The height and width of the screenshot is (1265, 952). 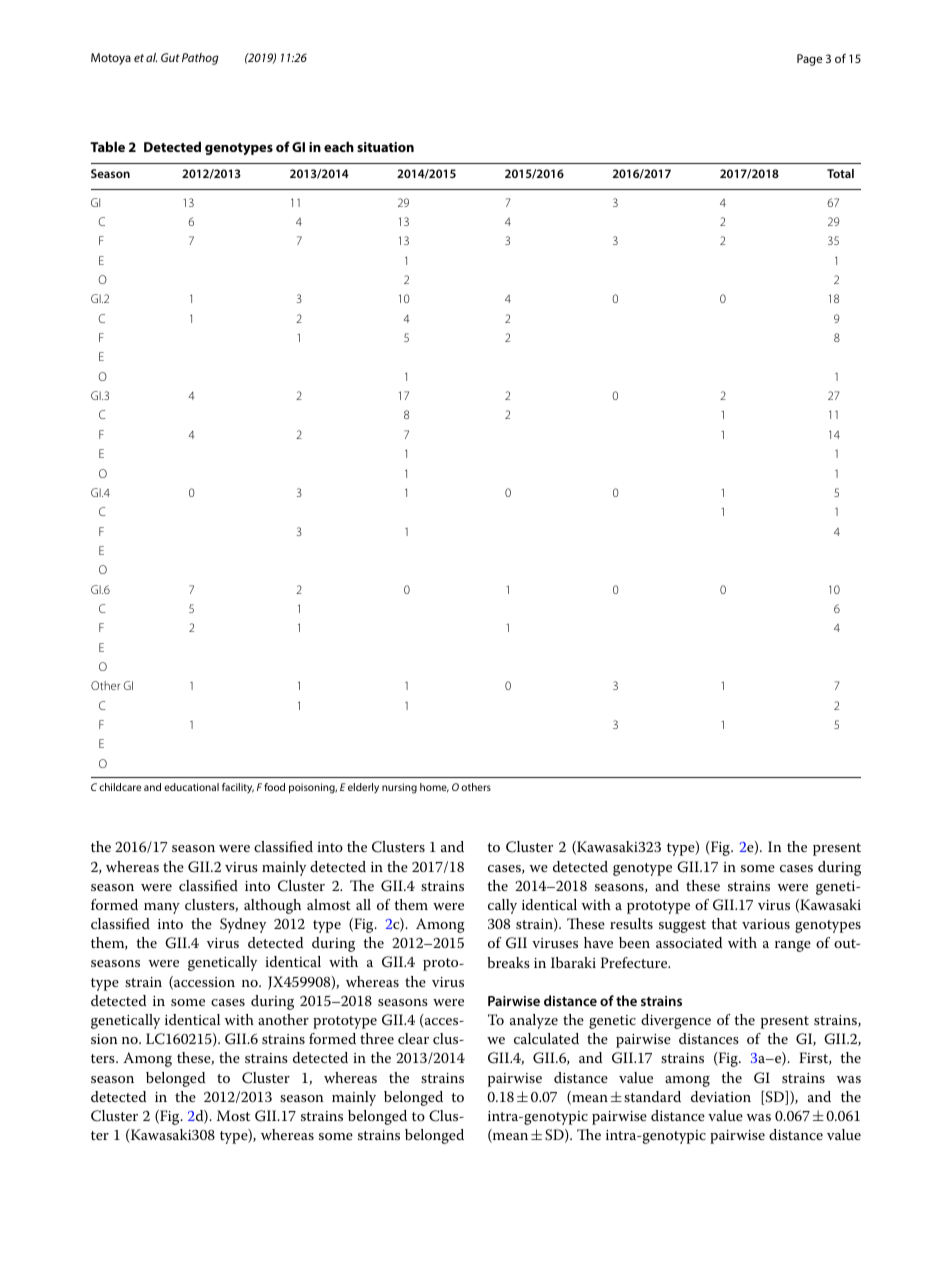 What do you see at coordinates (766, 924) in the screenshot?
I see `various` at bounding box center [766, 924].
